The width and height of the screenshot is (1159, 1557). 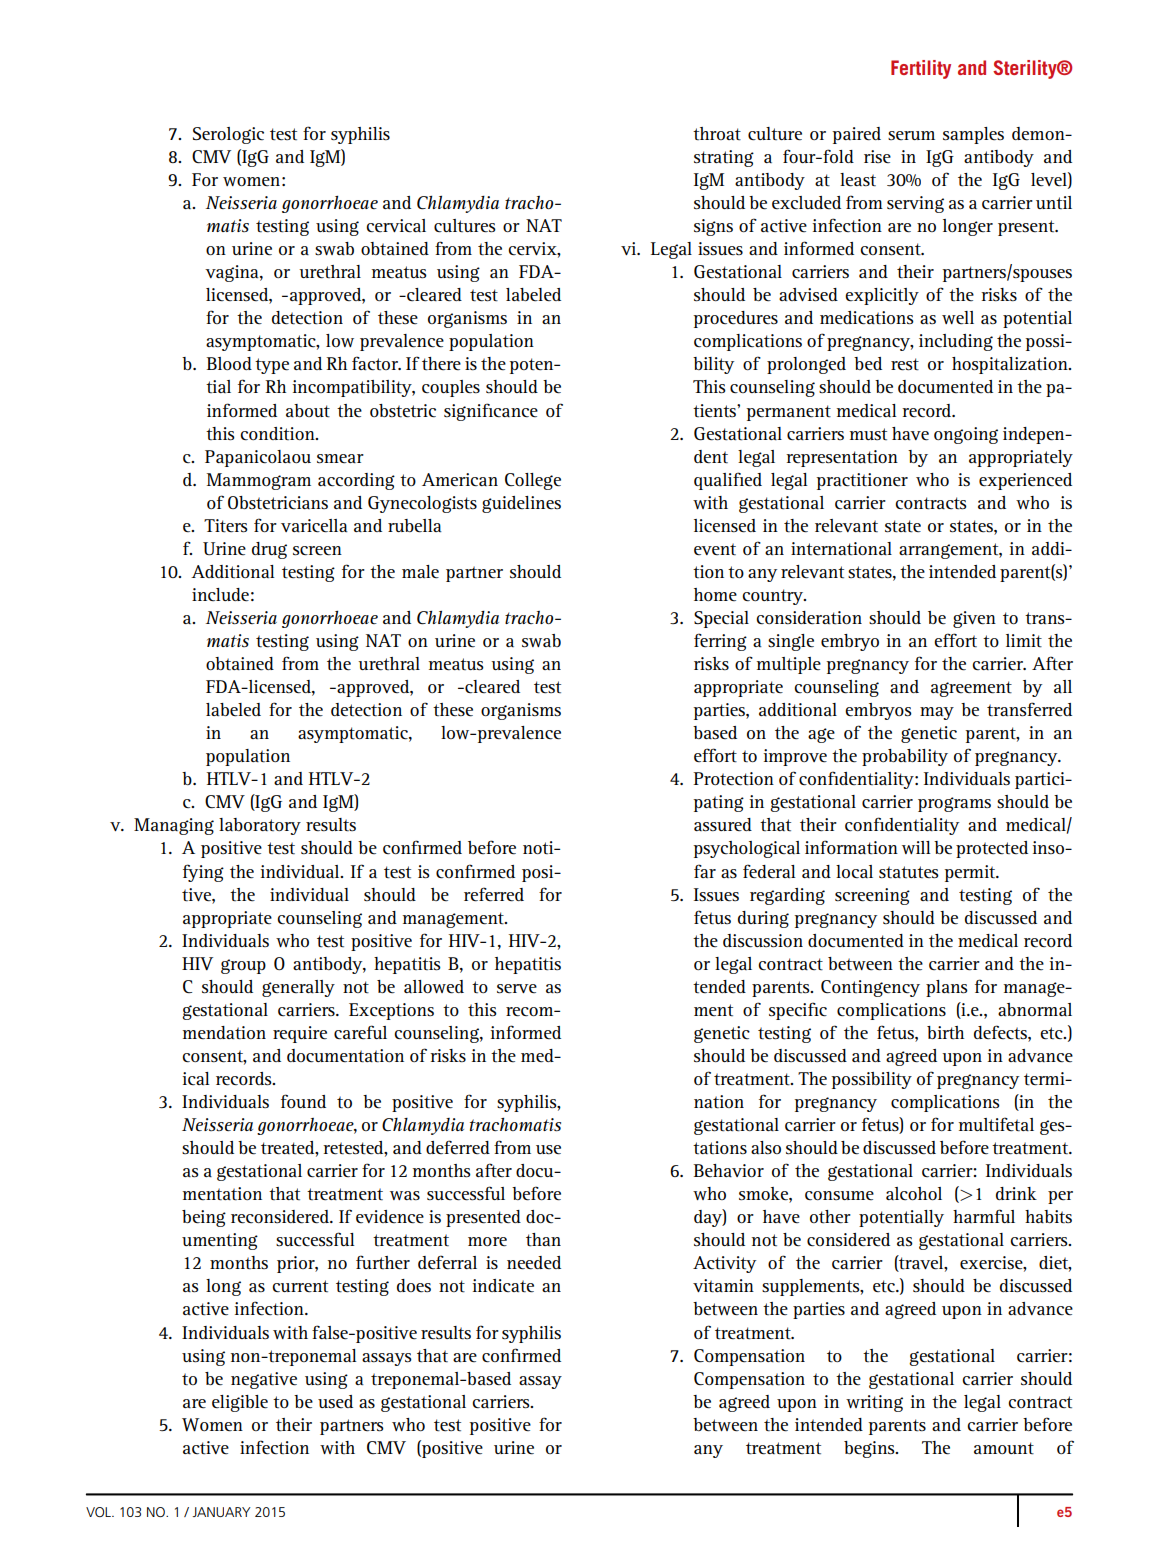 What do you see at coordinates (954, 804) in the screenshot?
I see `programs` at bounding box center [954, 804].
